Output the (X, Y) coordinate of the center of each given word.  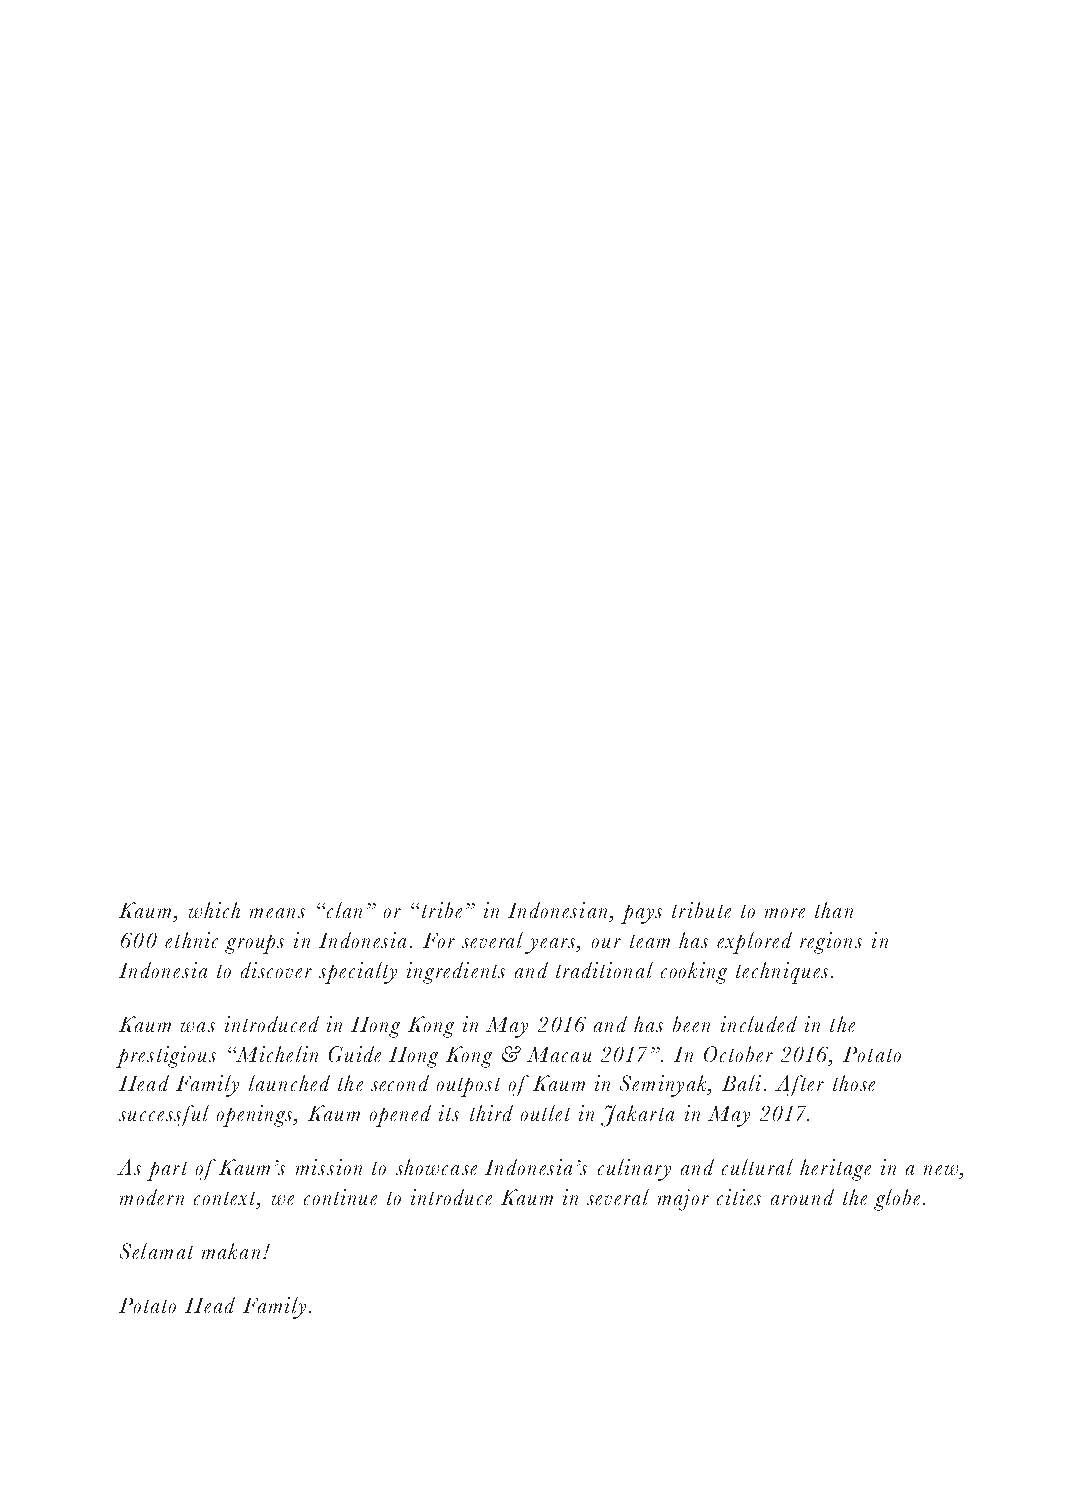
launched (289, 1083)
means (277, 913)
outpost (468, 1087)
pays (641, 914)
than (834, 910)
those (854, 1083)
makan (231, 1251)
